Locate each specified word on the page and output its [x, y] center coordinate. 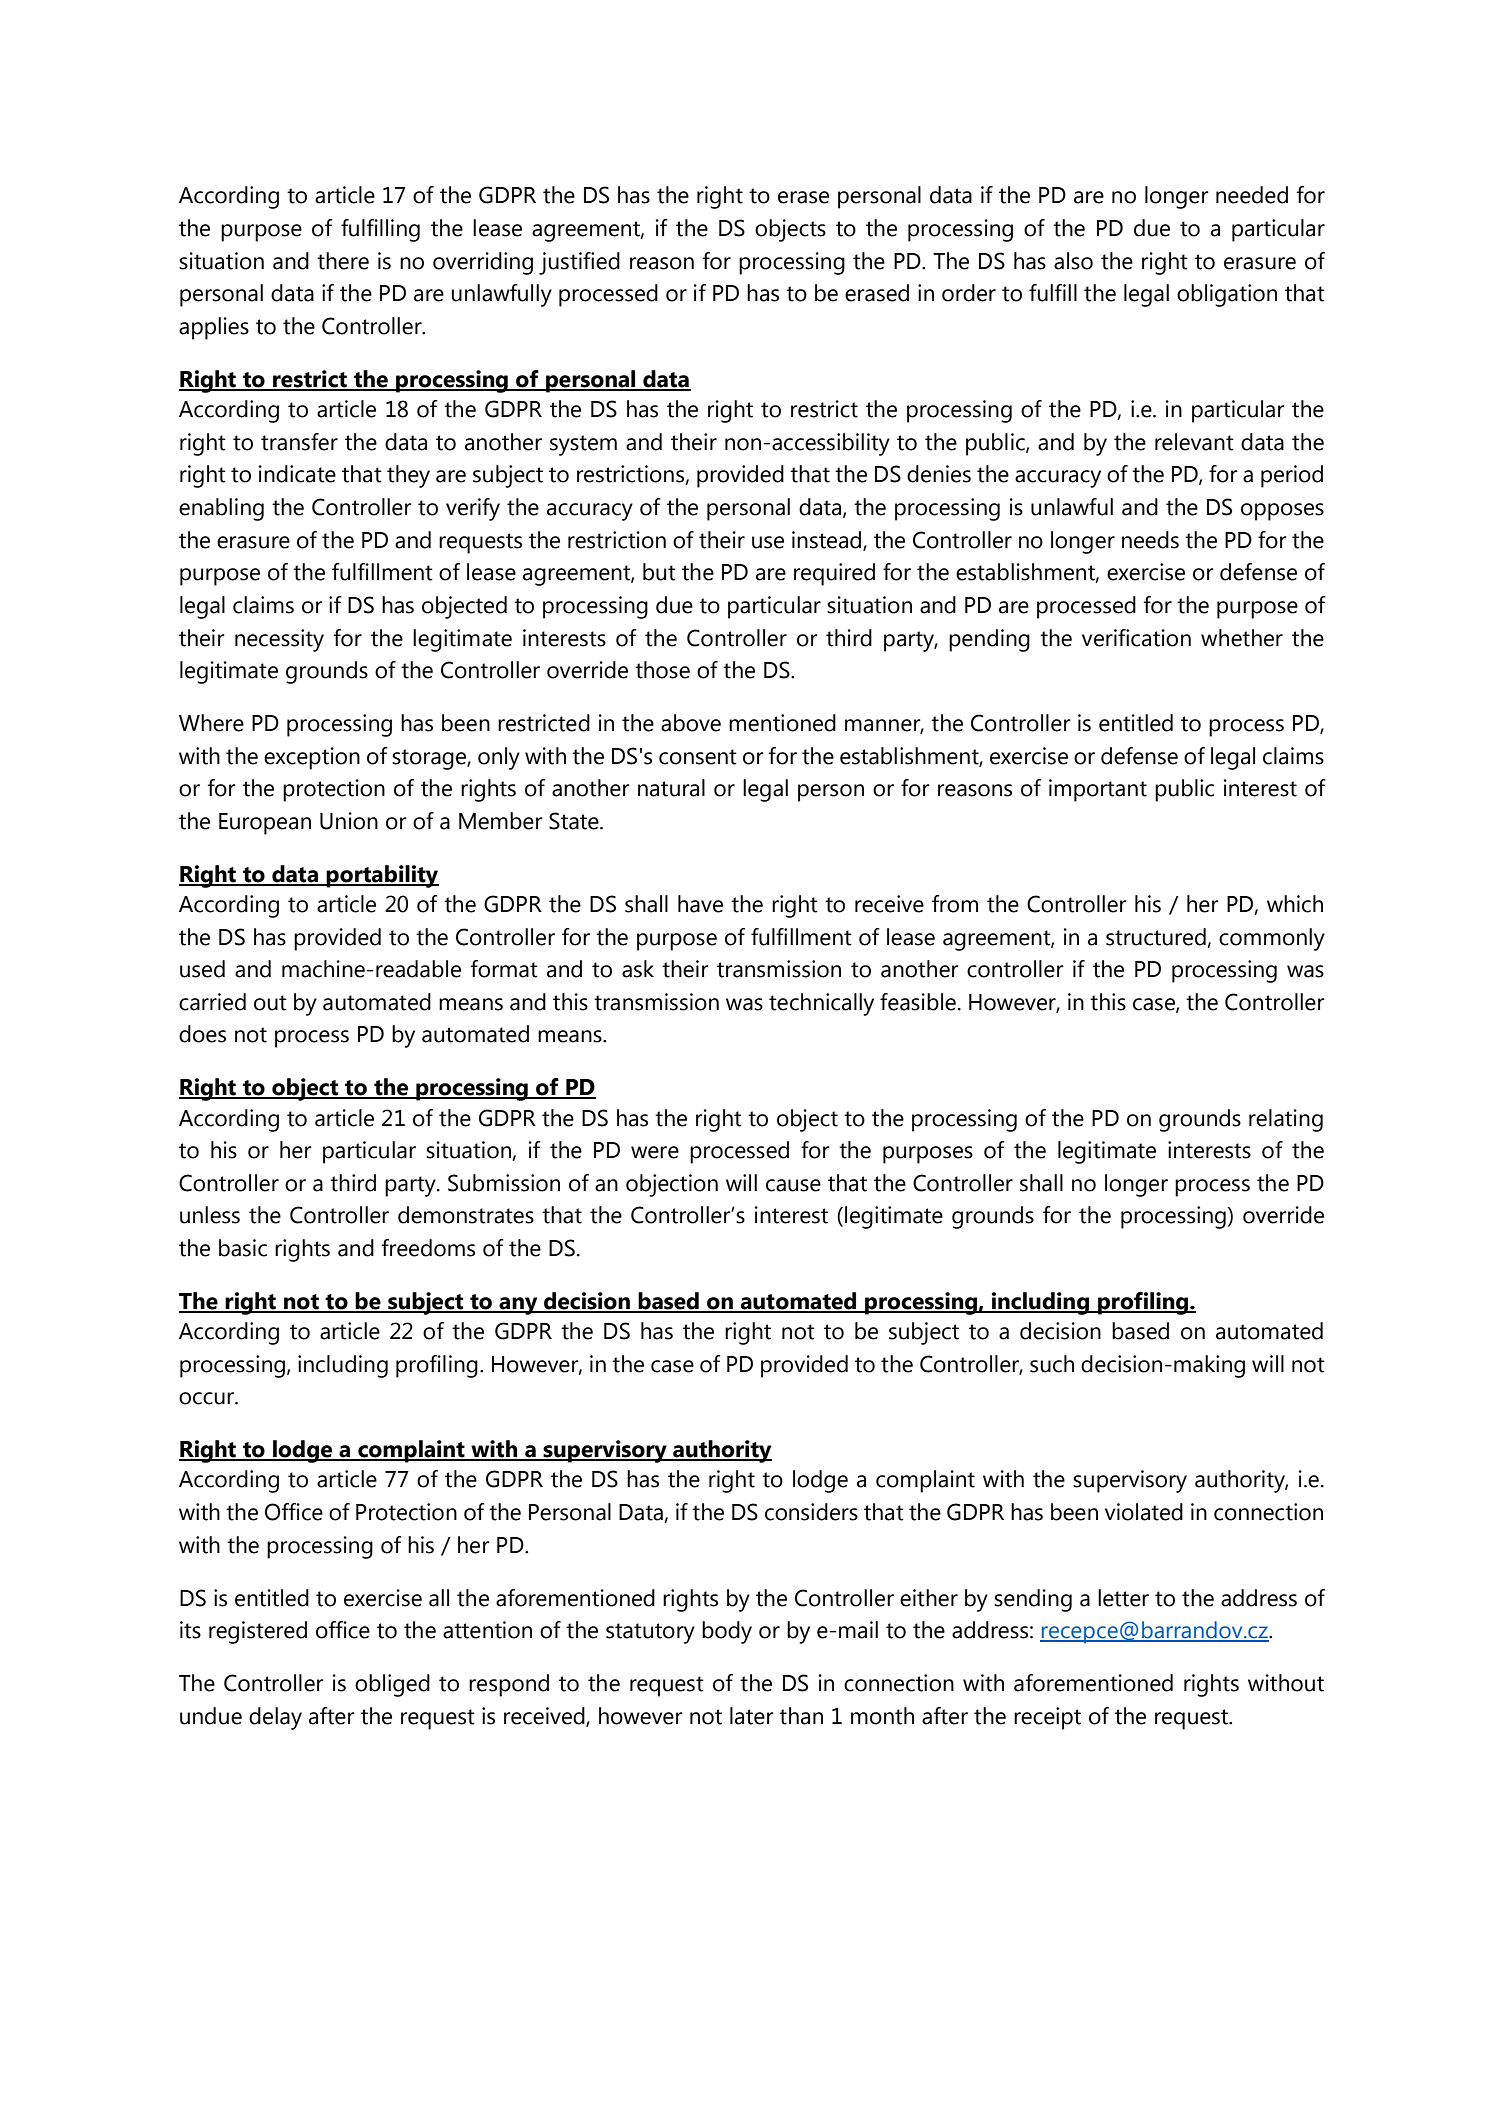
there [343, 261]
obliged [392, 1685]
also [1073, 261]
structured [1156, 937]
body [727, 1632]
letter [1123, 1598]
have [700, 904]
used [202, 969]
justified [579, 263]
